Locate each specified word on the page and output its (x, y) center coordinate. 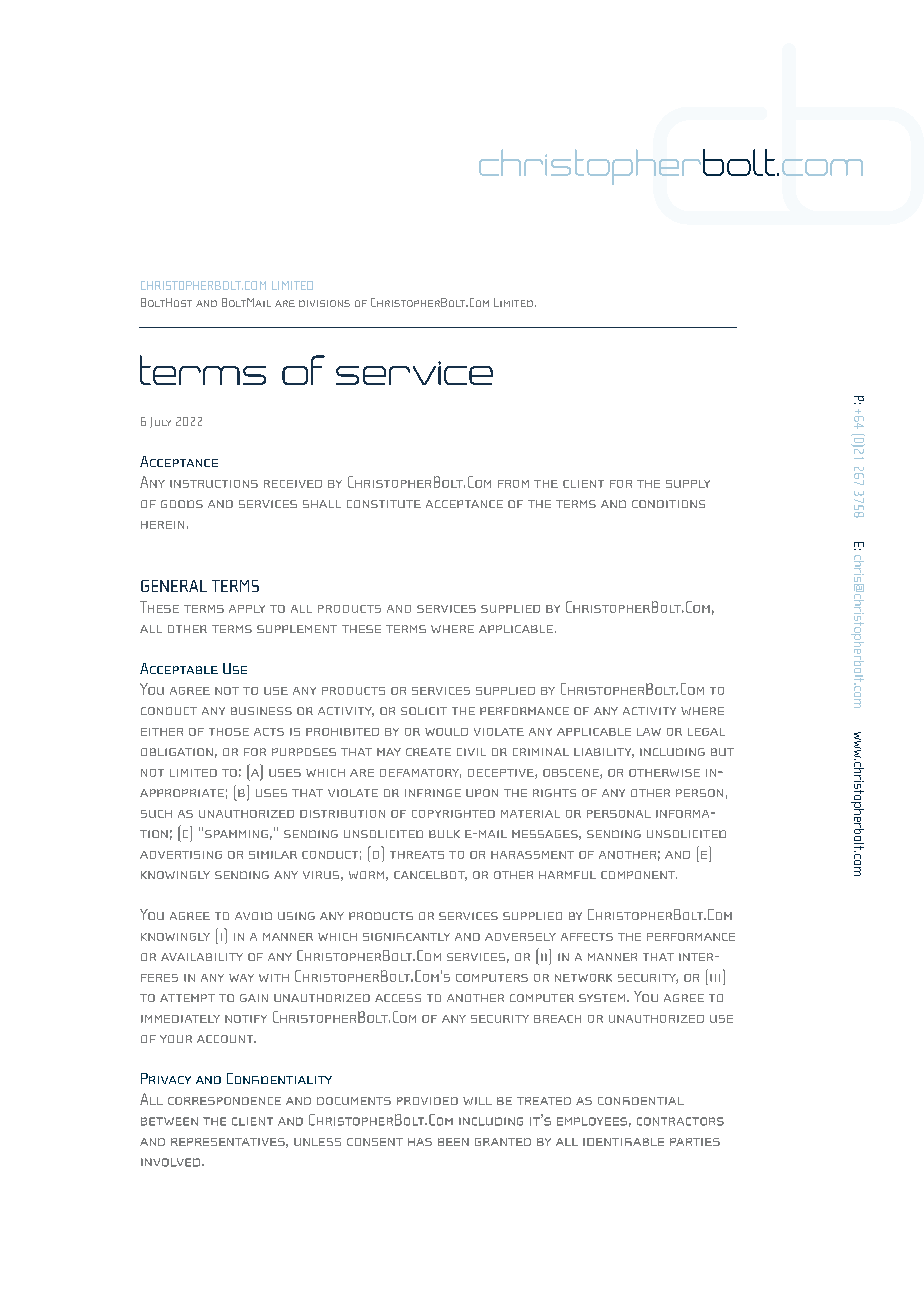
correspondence (224, 1101)
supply (688, 484)
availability (202, 957)
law (649, 732)
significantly (406, 937)
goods (182, 504)
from (513, 484)
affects (587, 937)
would (446, 732)
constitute (384, 504)
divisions (324, 303)
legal (706, 732)
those (229, 732)
